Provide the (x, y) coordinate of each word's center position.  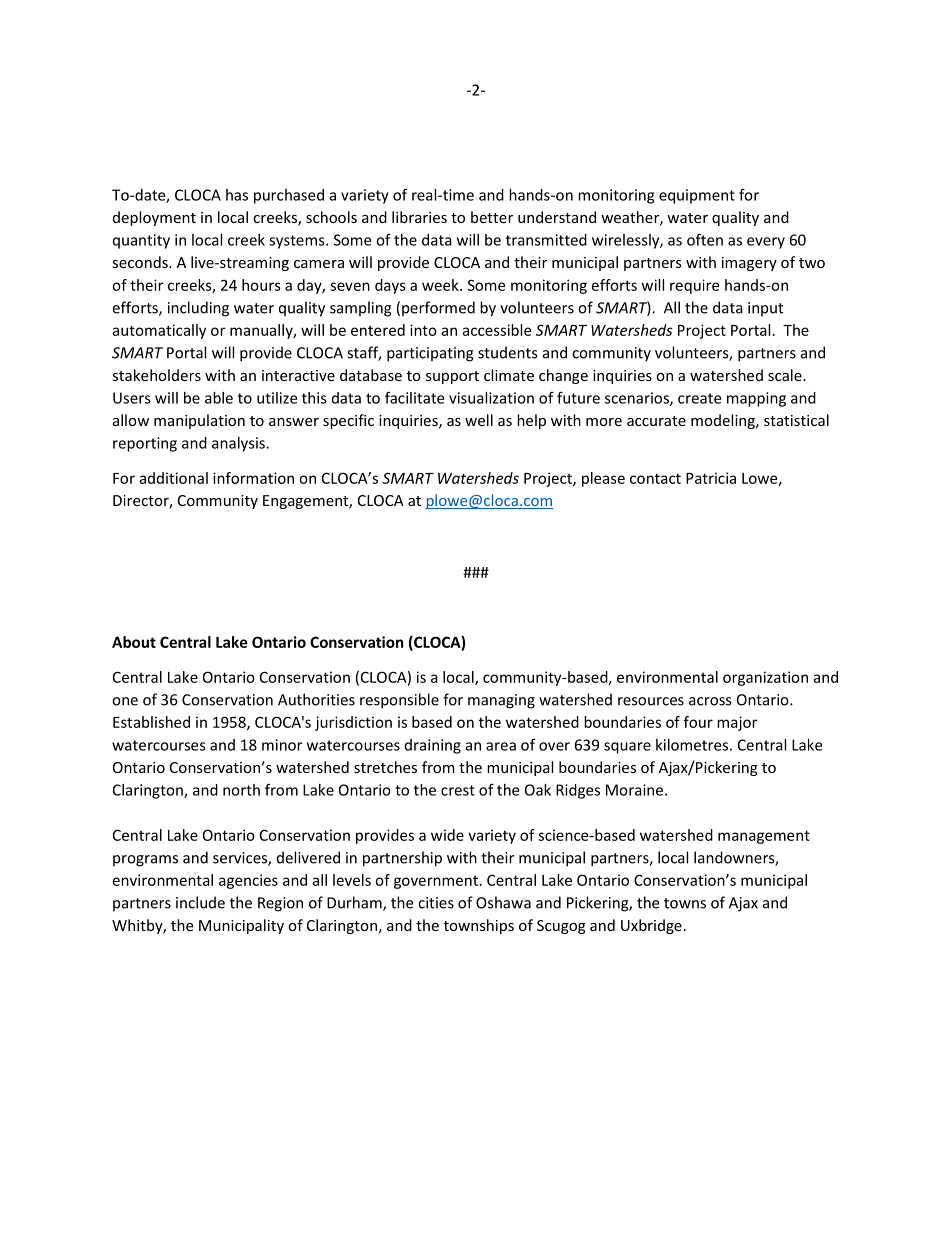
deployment (154, 218)
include (200, 902)
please (603, 479)
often (705, 239)
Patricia (711, 478)
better (492, 217)
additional (173, 478)
